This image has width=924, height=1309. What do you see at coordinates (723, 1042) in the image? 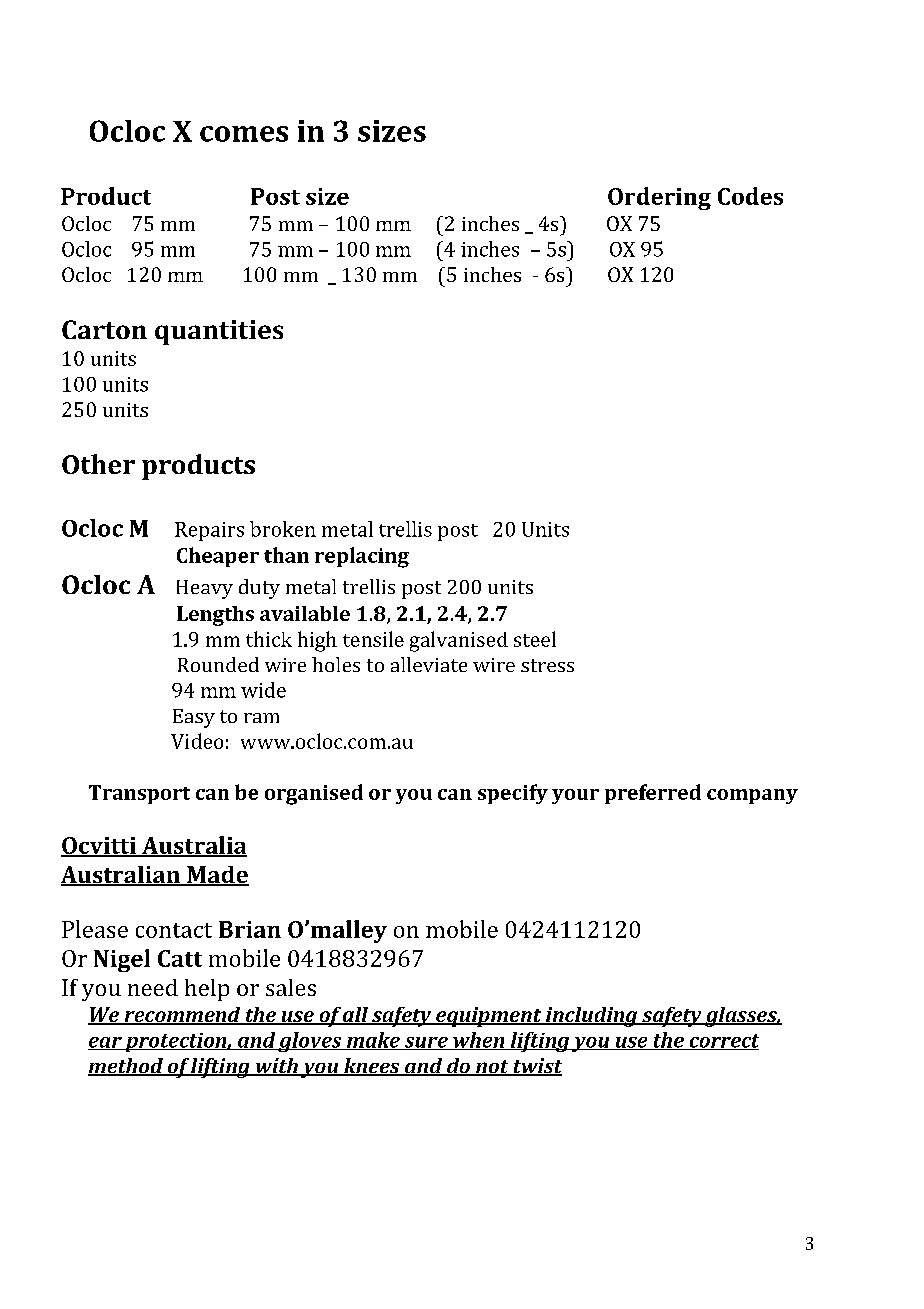
I see `correct` at bounding box center [723, 1042].
